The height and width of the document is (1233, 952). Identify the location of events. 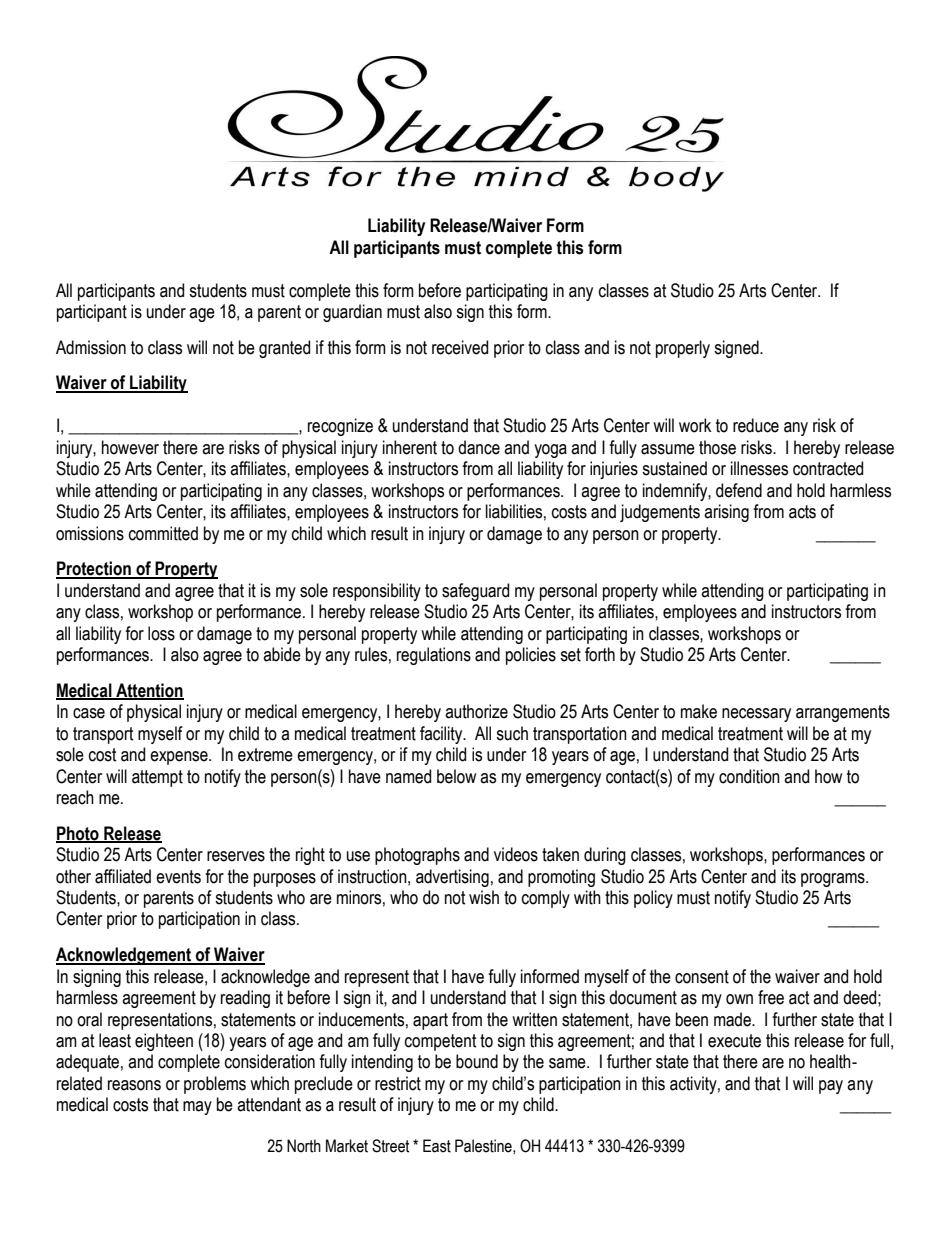
(178, 877).
